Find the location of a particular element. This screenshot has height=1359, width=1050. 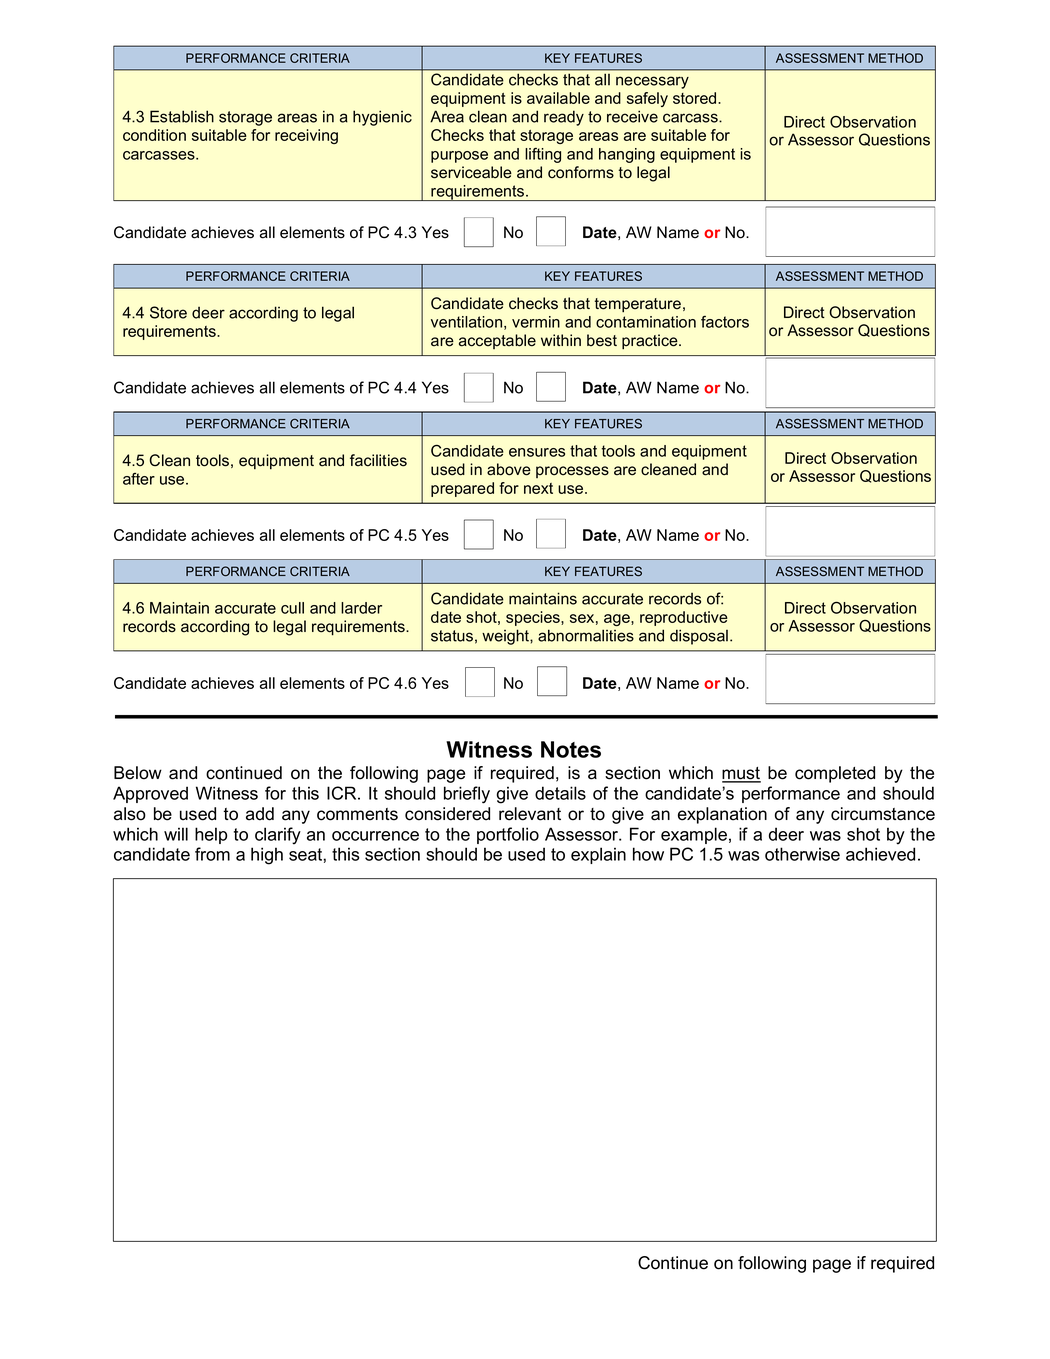

status is located at coordinates (452, 636).
